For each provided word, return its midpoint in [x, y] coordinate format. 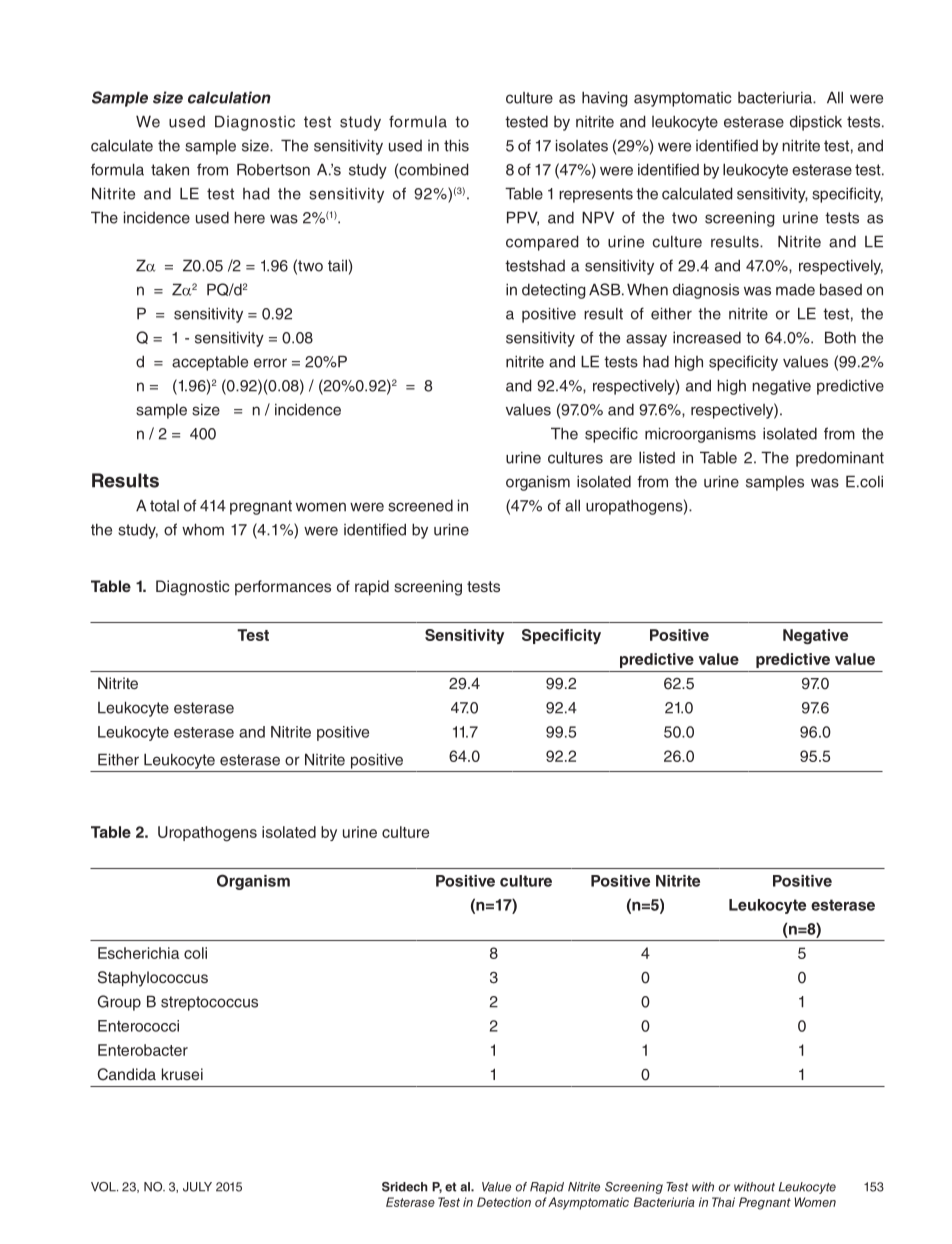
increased [707, 337]
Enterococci [138, 1026]
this [456, 145]
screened [420, 505]
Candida [126, 1074]
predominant [840, 459]
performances [283, 588]
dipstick [816, 123]
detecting [553, 291]
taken [170, 170]
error [270, 363]
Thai [723, 1202]
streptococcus [209, 1003]
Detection [504, 1202]
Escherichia [138, 953]
